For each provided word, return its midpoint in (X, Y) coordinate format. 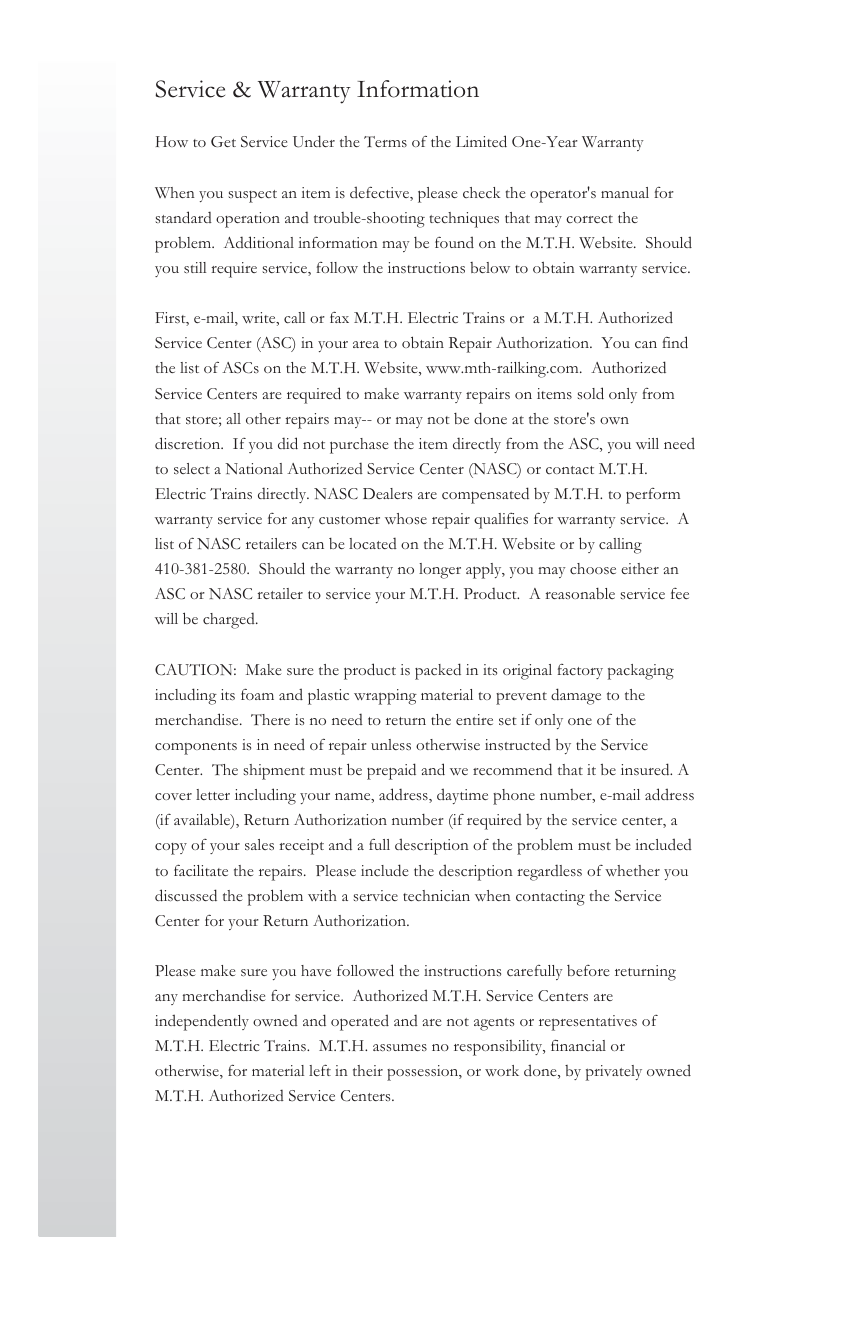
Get (223, 141)
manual (625, 192)
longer (440, 571)
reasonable (580, 593)
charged (230, 621)
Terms (385, 141)
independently (202, 1022)
